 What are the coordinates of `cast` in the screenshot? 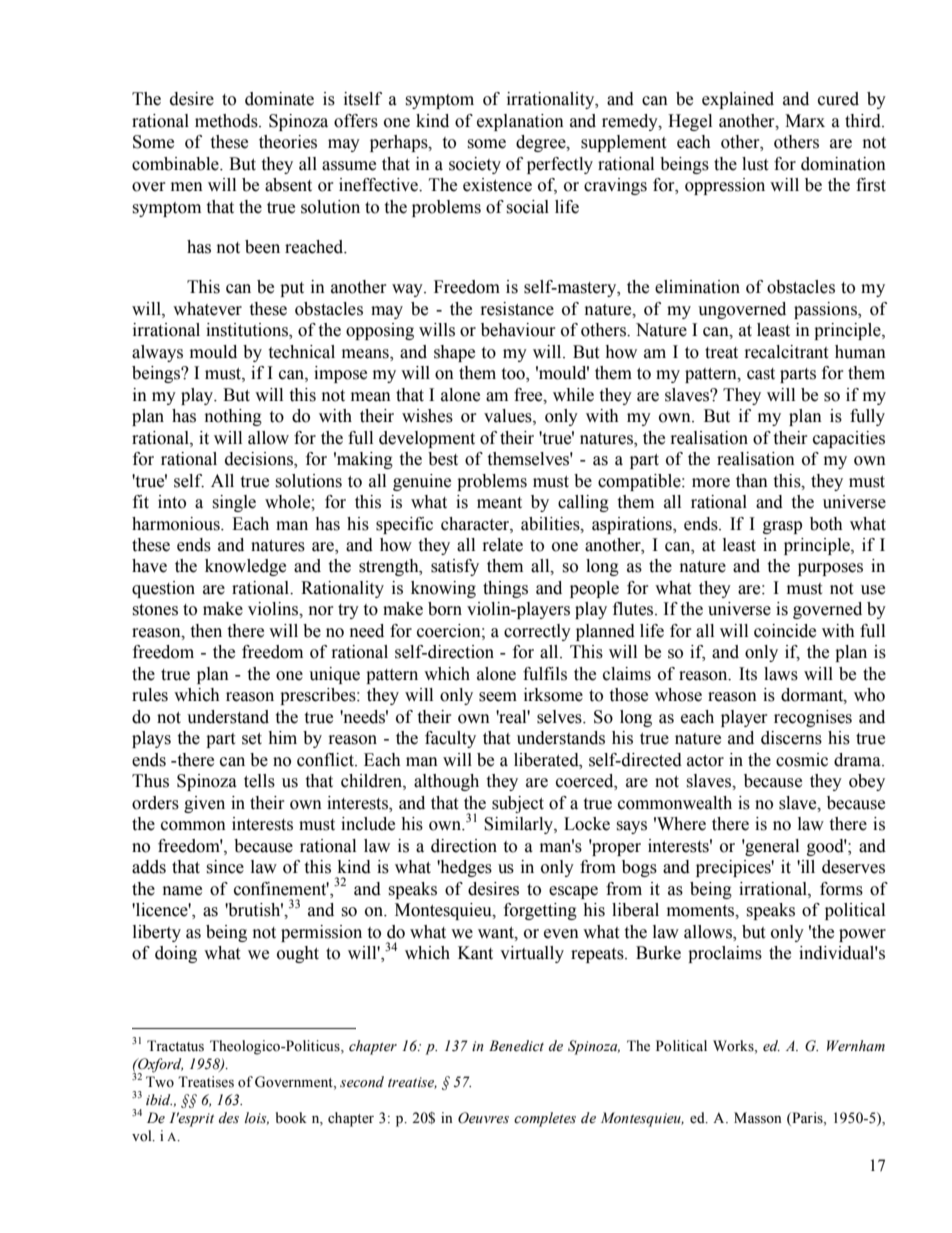 It's located at (761, 374).
